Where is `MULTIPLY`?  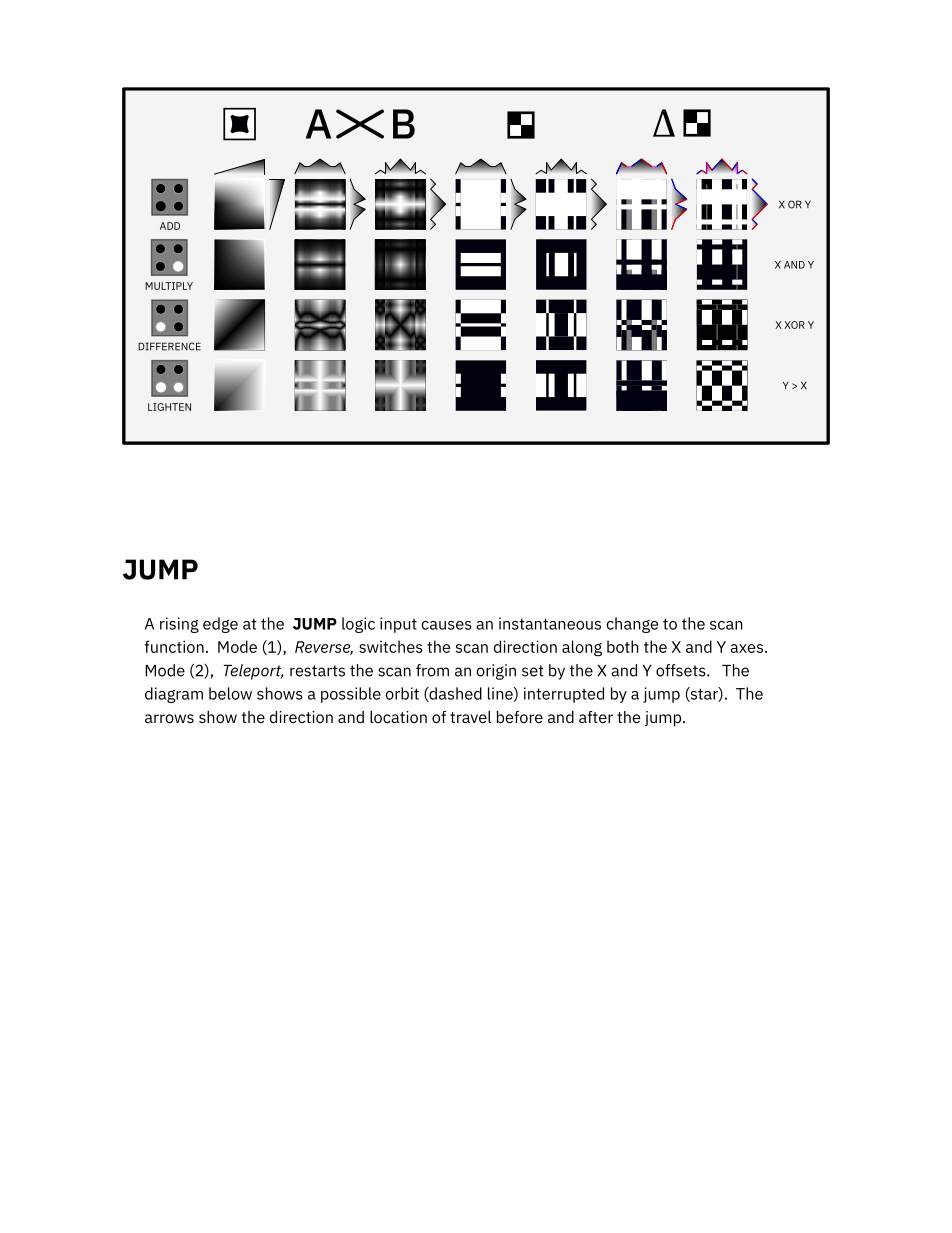 MULTIPLY is located at coordinates (169, 286).
